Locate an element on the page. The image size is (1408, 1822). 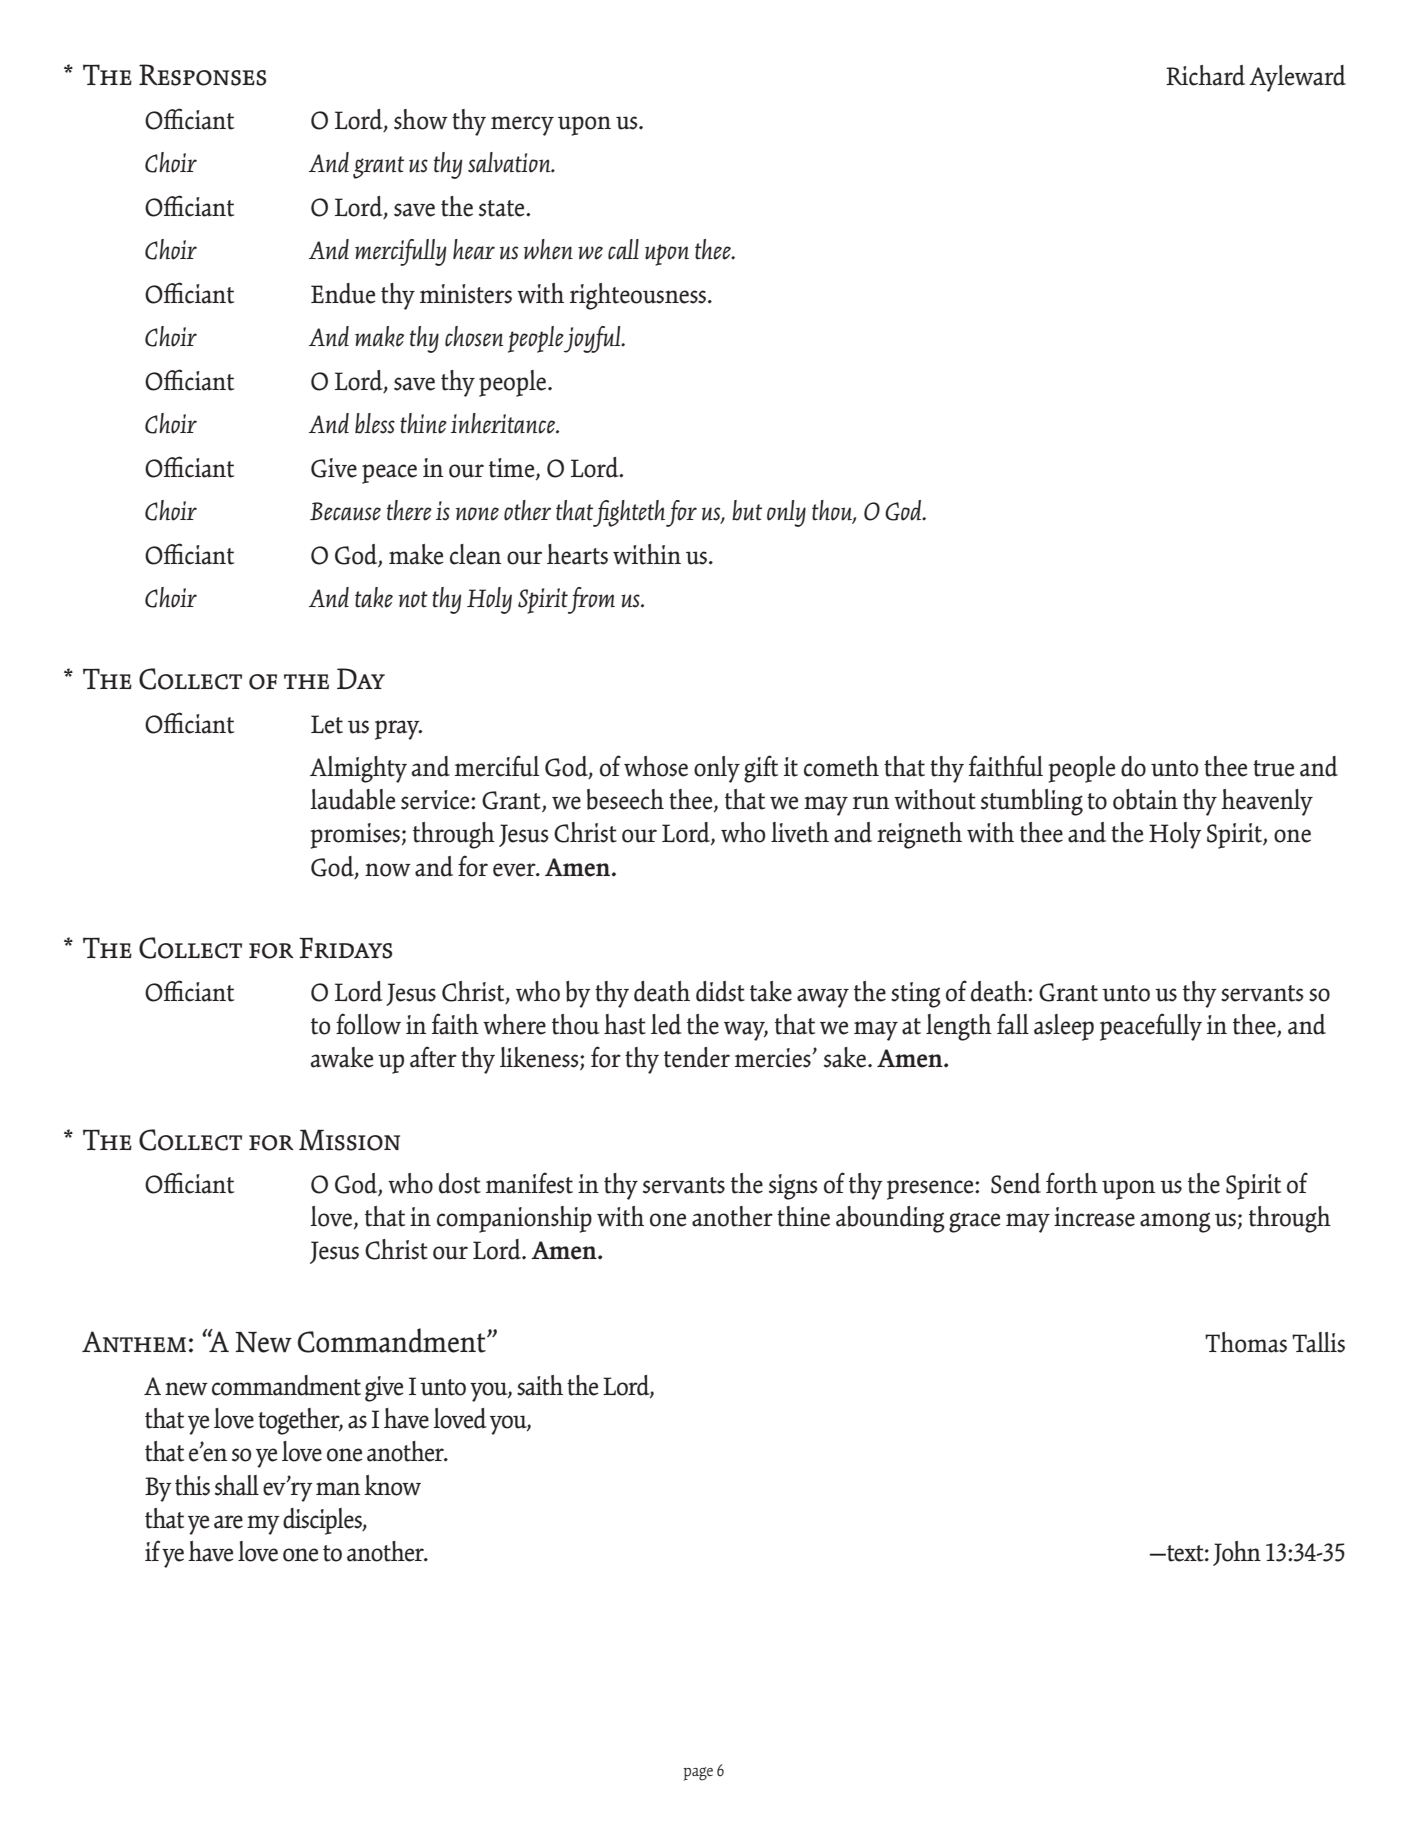
Thomas is located at coordinates (1246, 1342).
